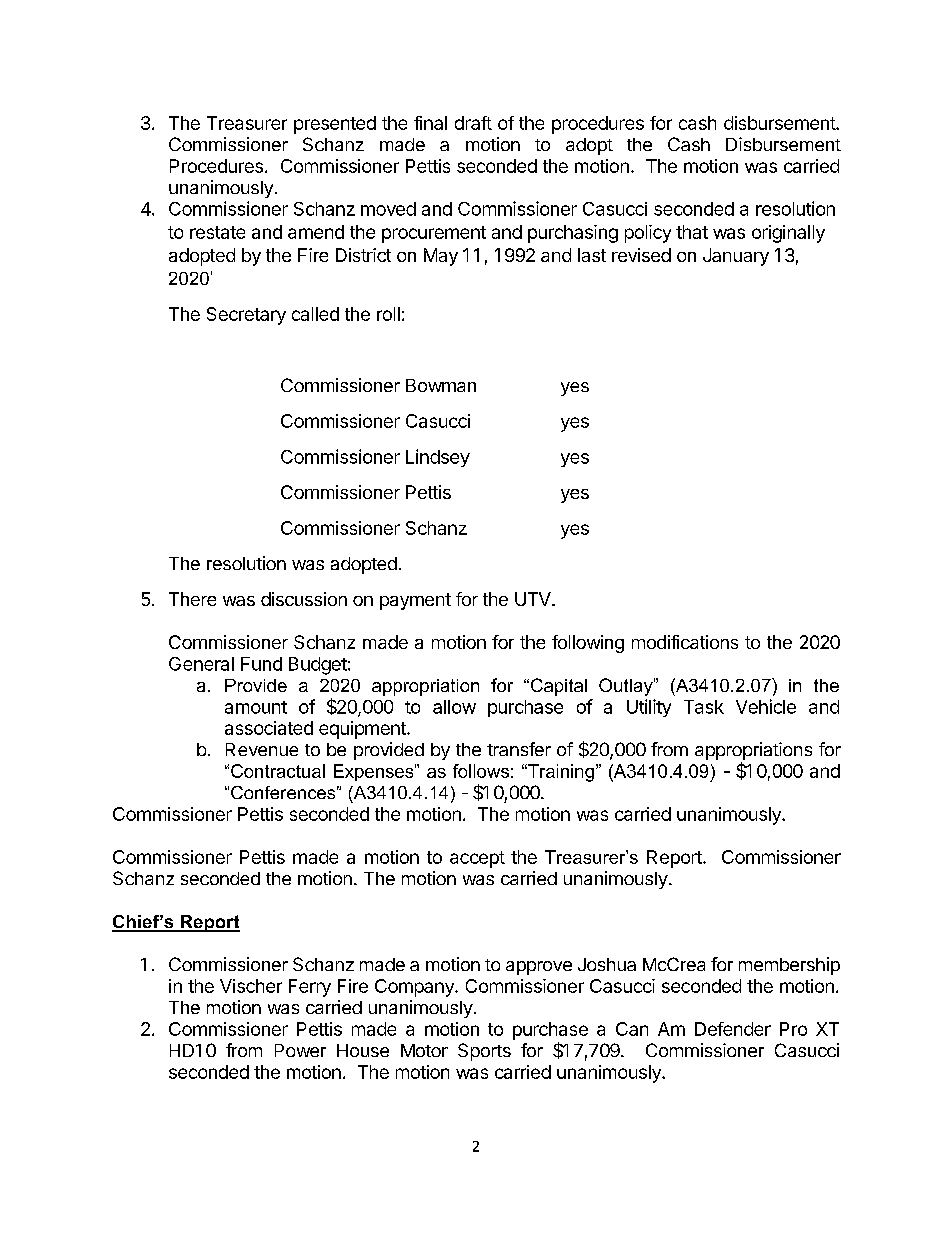  Describe the element at coordinates (473, 123) in the document. I see `draft` at that location.
